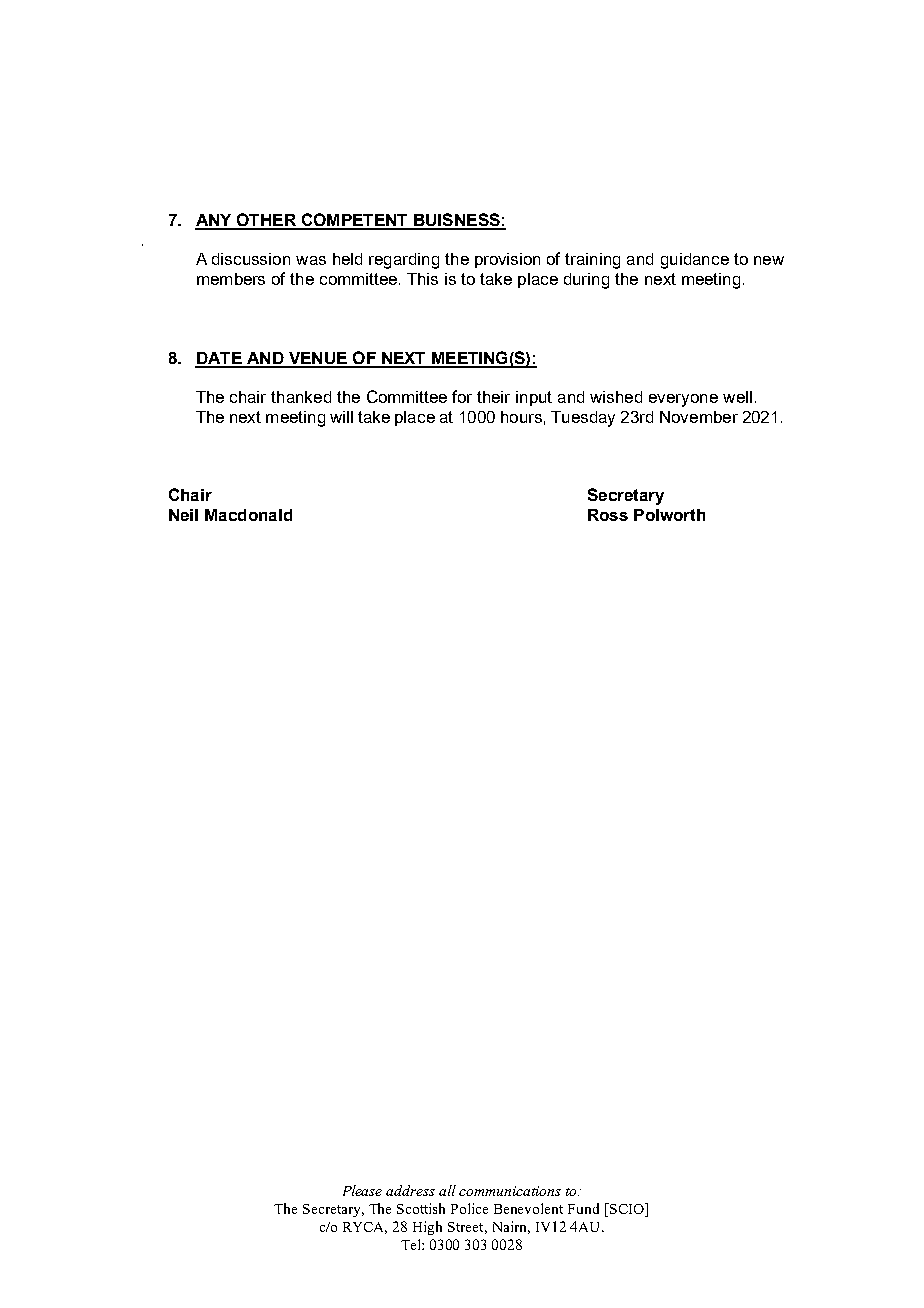  What do you see at coordinates (251, 259) in the screenshot?
I see `discussion` at bounding box center [251, 259].
